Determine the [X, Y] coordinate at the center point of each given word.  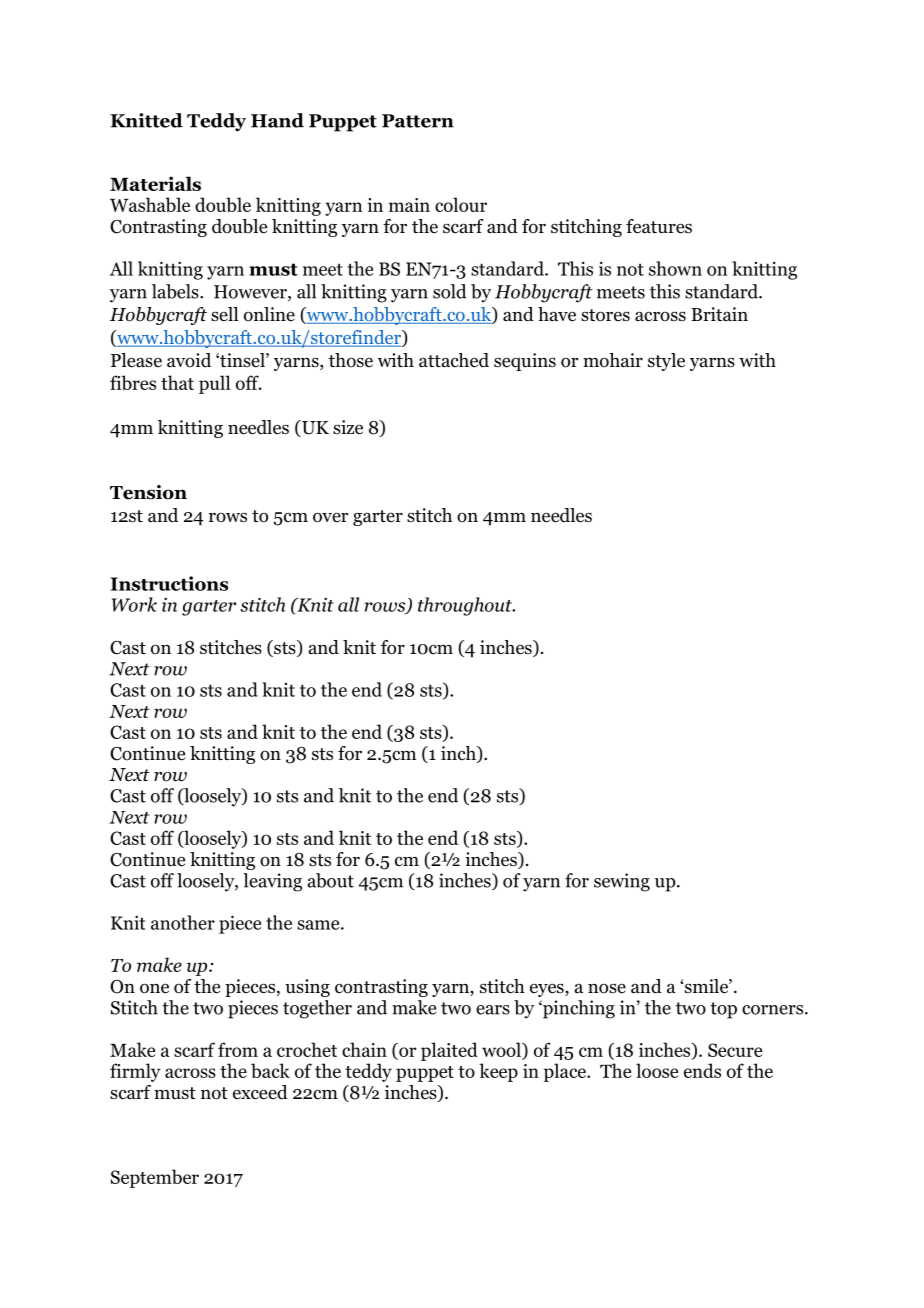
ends [702, 1070]
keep [498, 1072]
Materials [155, 183]
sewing [622, 882]
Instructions [169, 583]
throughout [466, 606]
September [155, 1178]
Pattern [418, 121]
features [659, 226]
